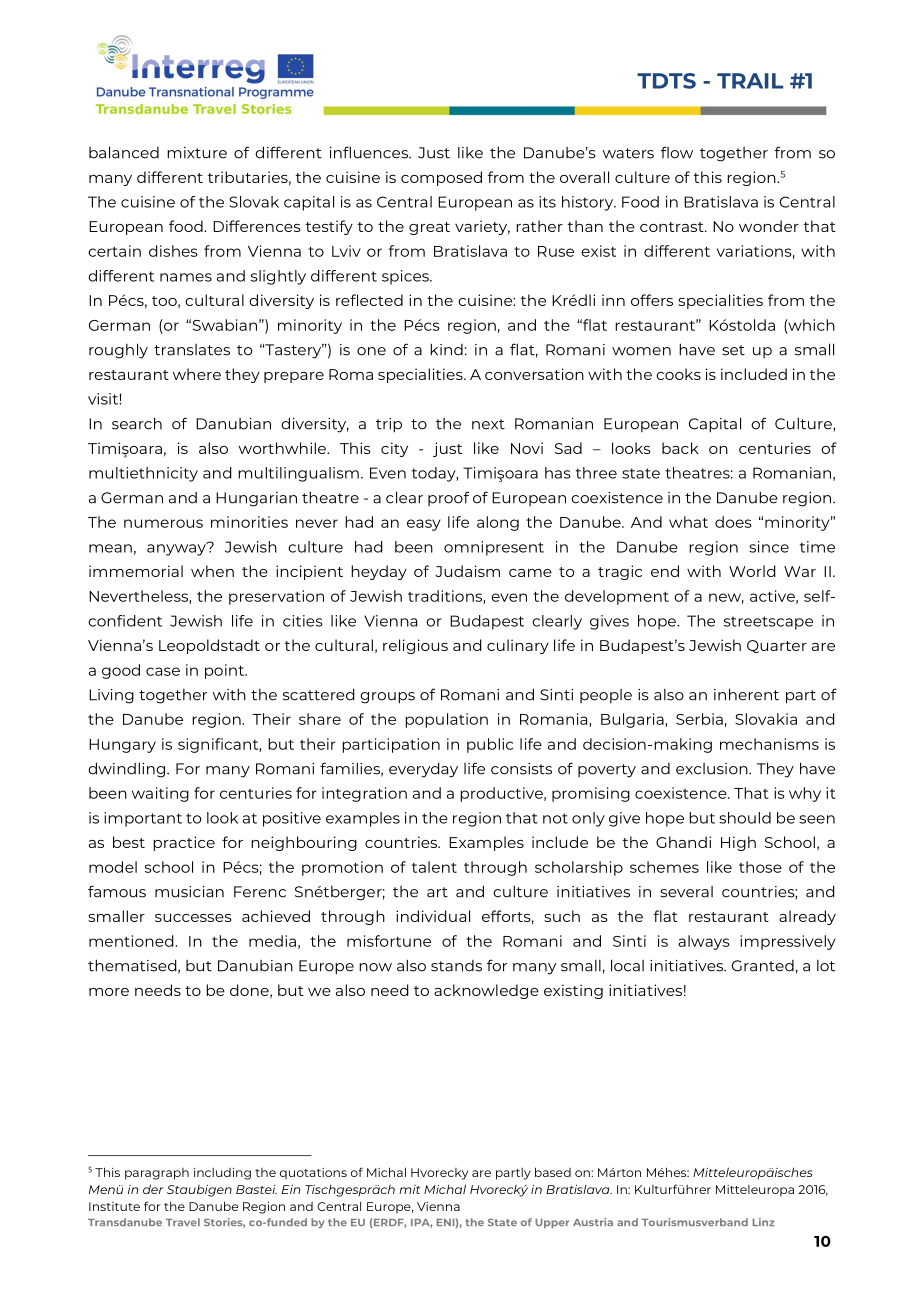 This screenshot has width=924, height=1308. Describe the element at coordinates (163, 671) in the screenshot. I see `case` at that location.
